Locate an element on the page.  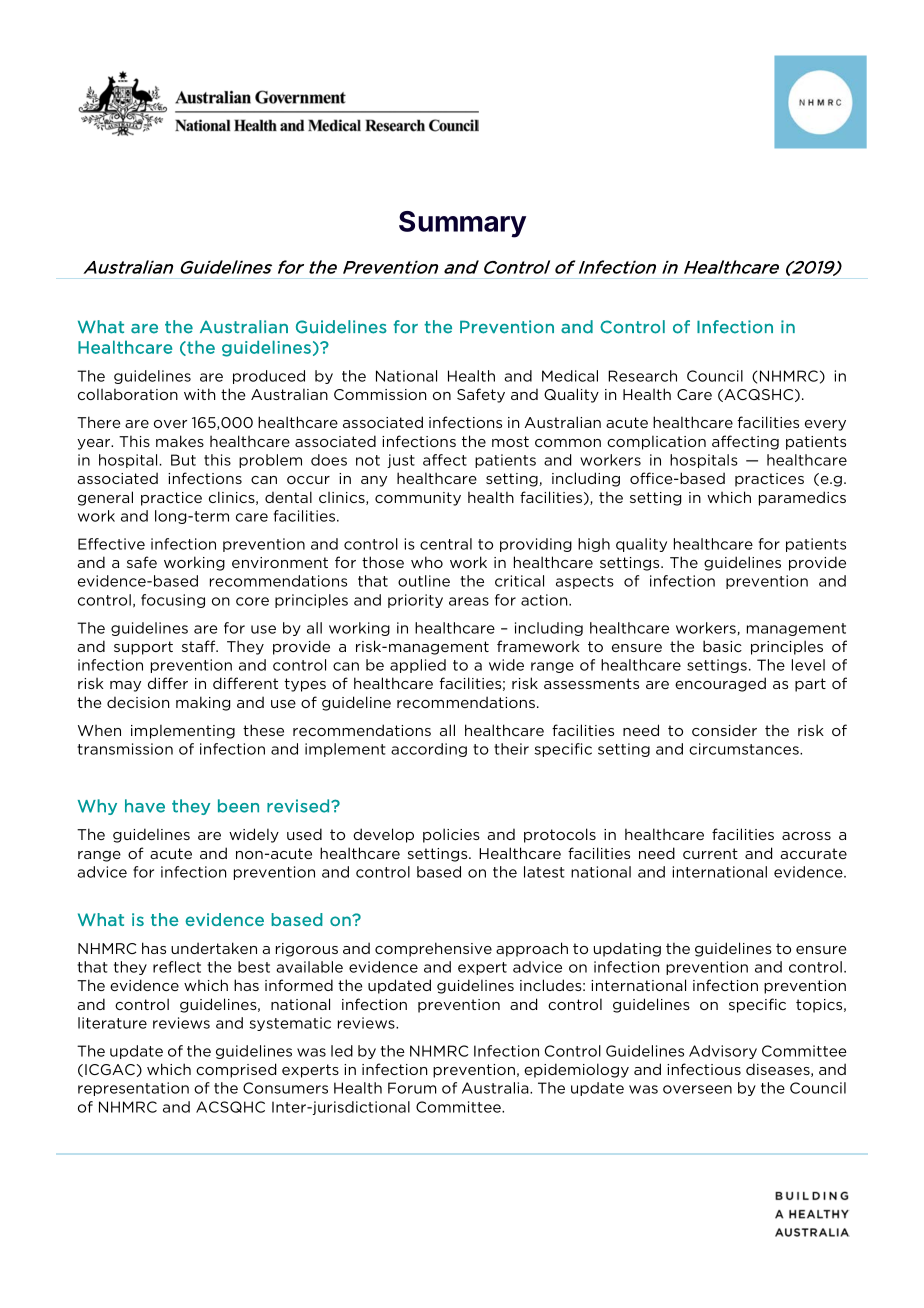
produced is located at coordinates (269, 377).
